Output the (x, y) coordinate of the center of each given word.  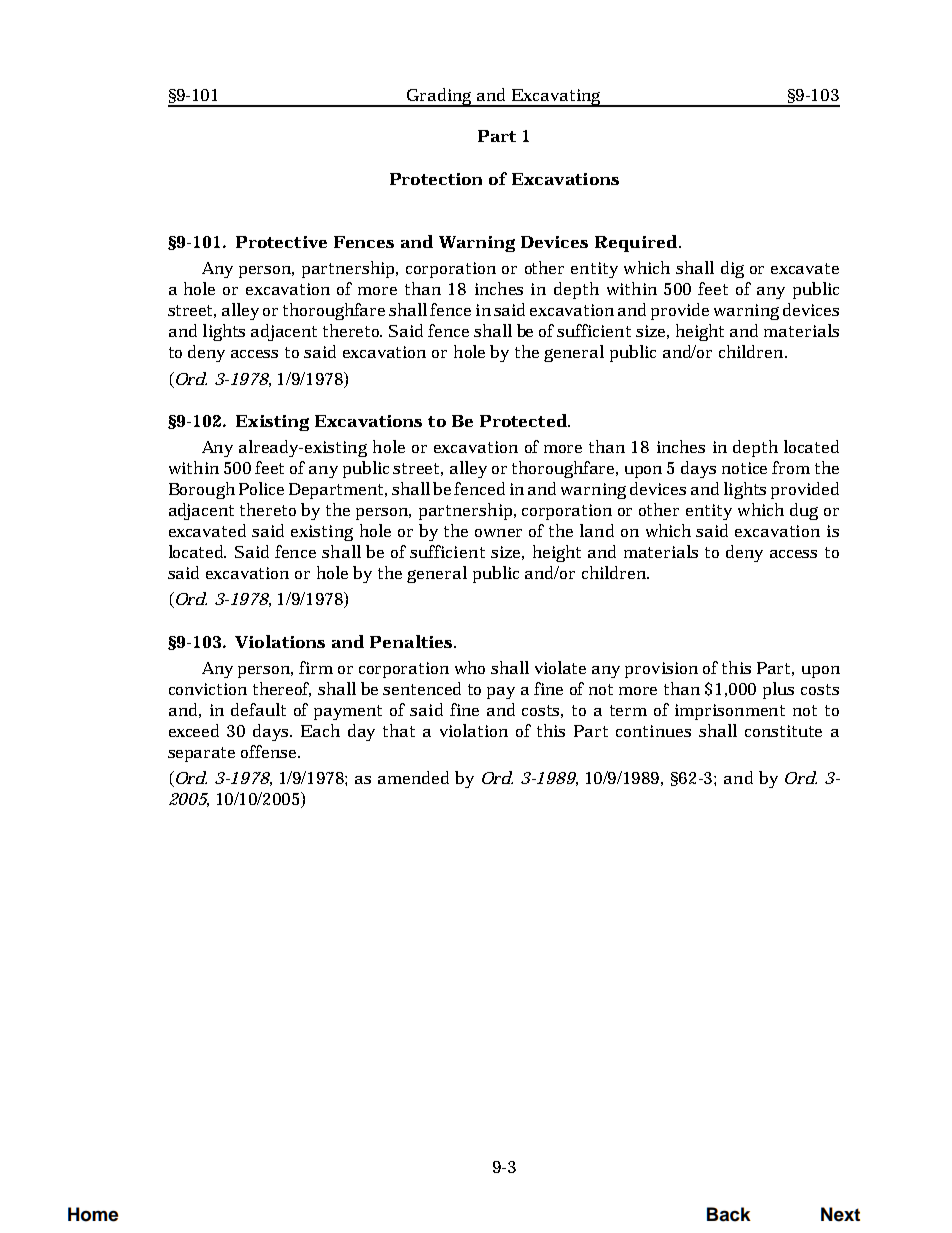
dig (732, 269)
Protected (524, 420)
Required (636, 243)
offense (270, 751)
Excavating (557, 98)
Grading (440, 97)
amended (413, 777)
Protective (281, 242)
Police (261, 488)
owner (498, 533)
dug (804, 511)
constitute (783, 731)
